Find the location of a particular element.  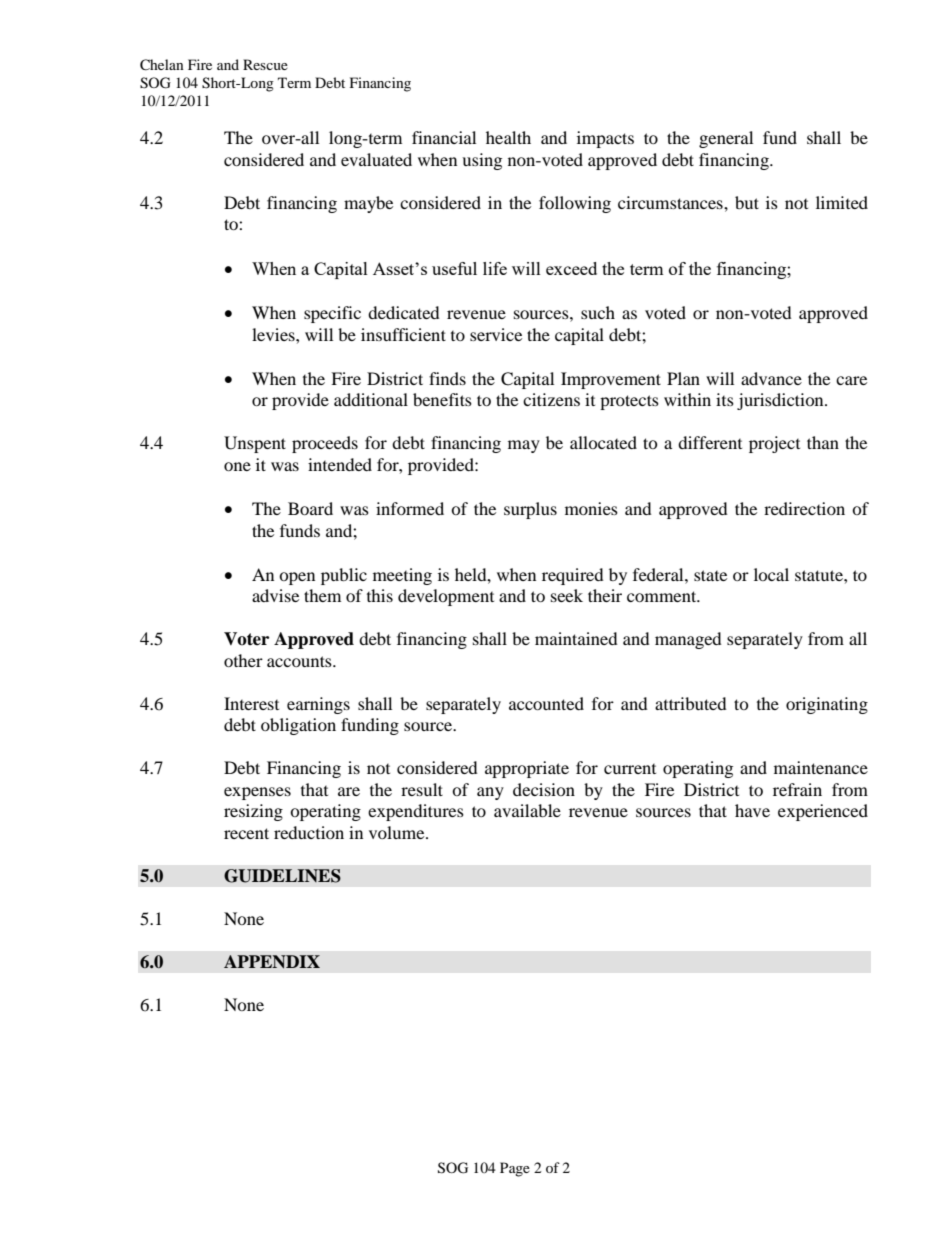

citizens is located at coordinates (551, 399).
